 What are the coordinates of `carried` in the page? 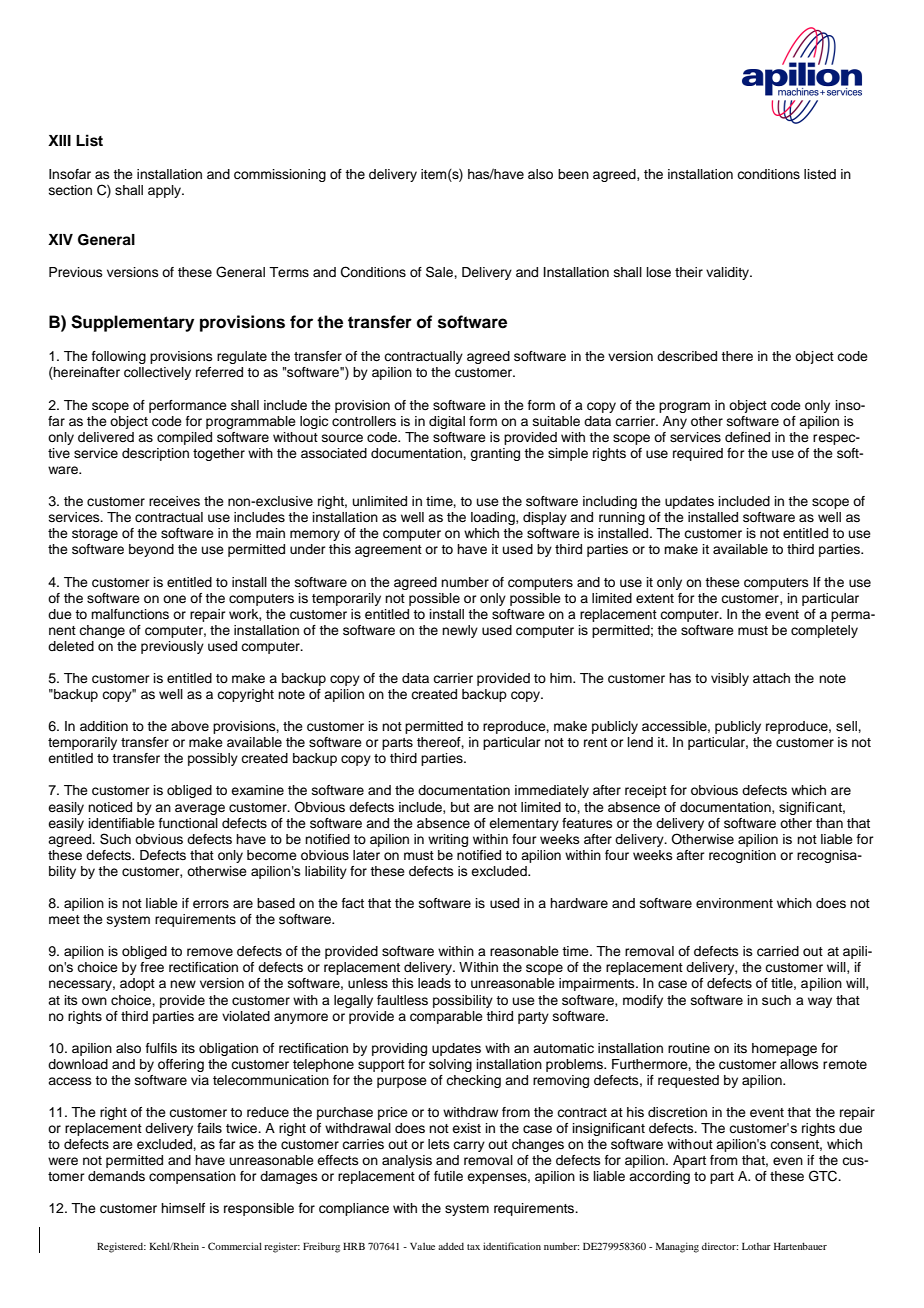 It's located at (778, 951).
